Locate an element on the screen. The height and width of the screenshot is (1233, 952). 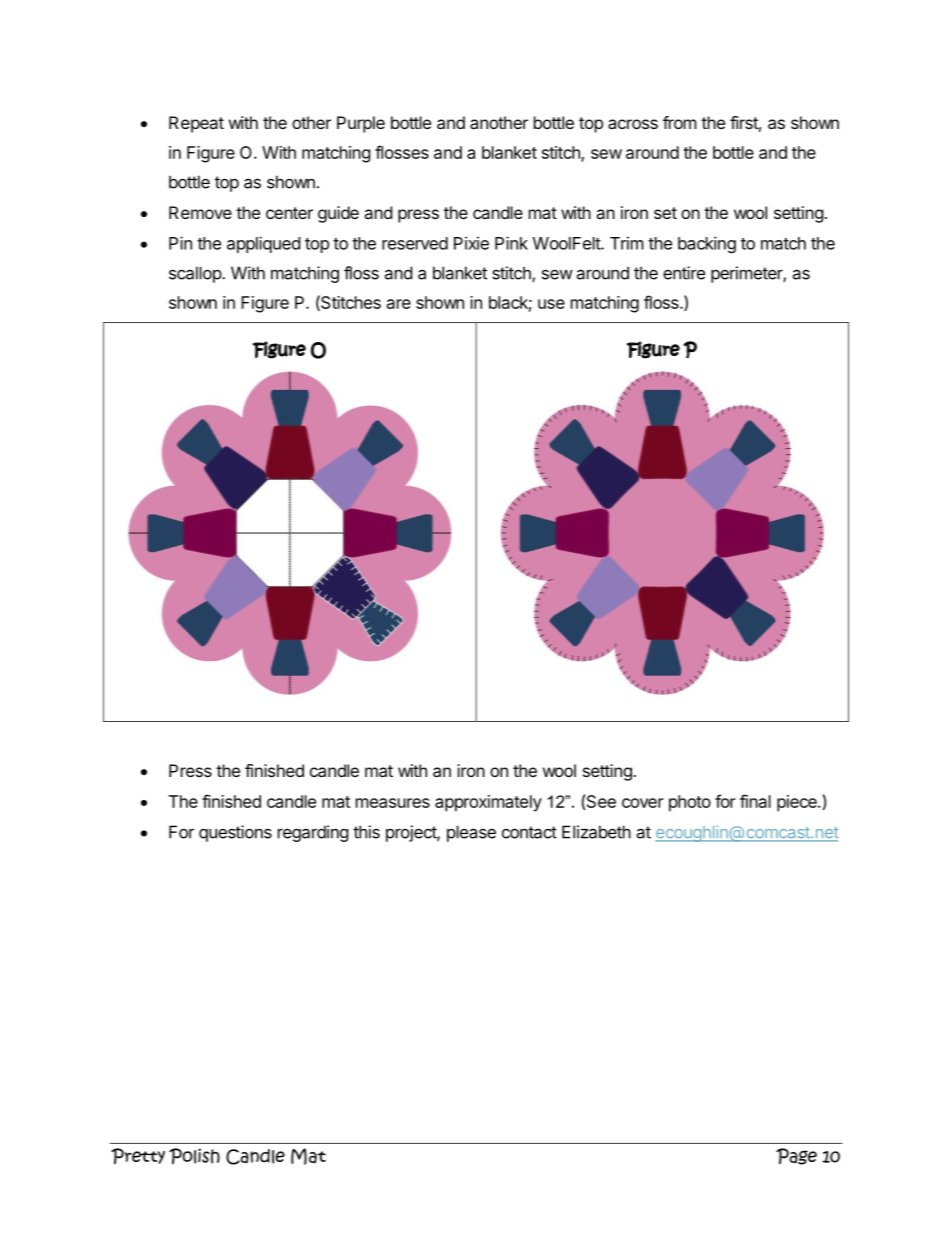
Remove is located at coordinates (200, 212).
